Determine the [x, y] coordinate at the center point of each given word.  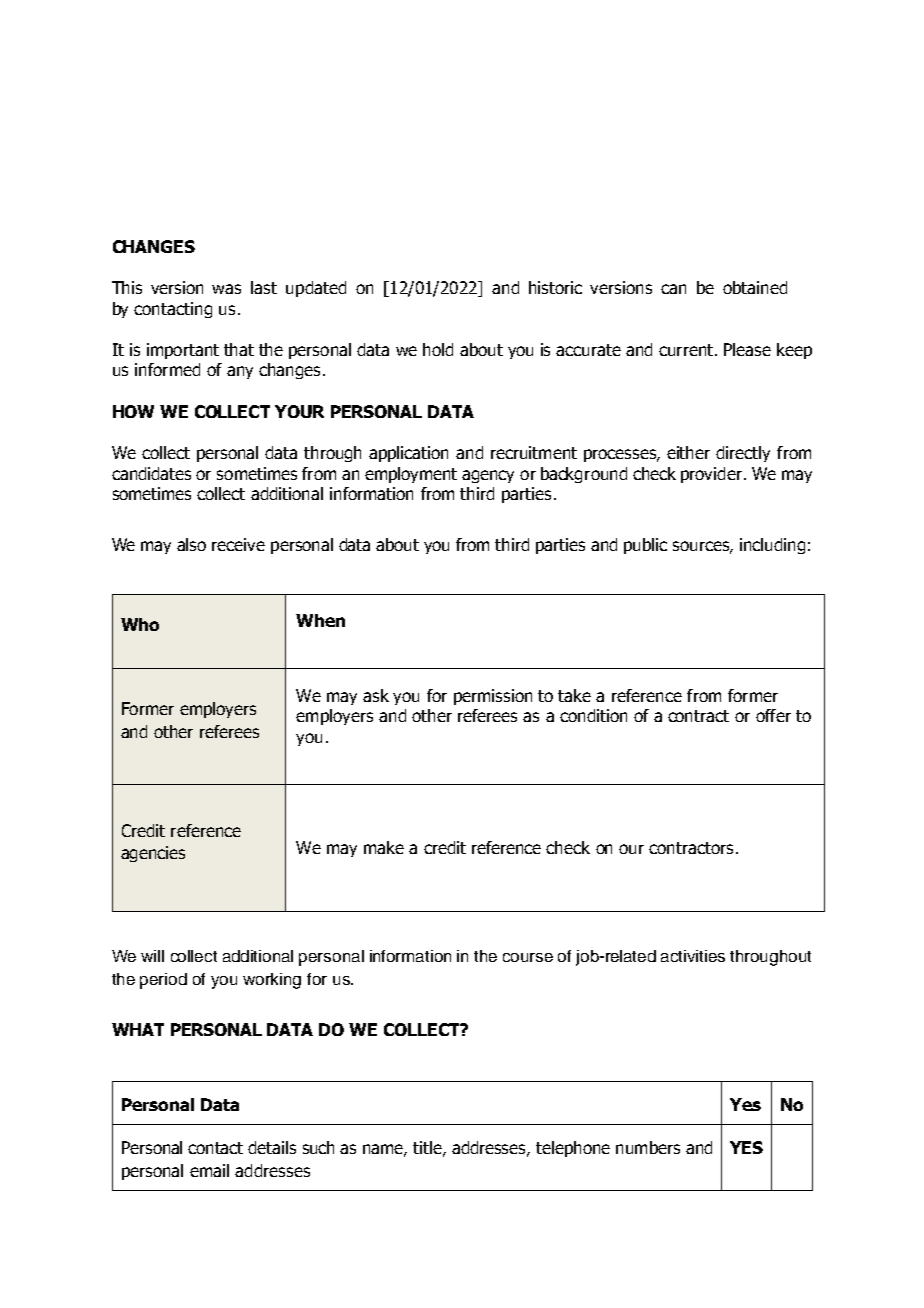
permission [493, 697]
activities [693, 956]
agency [488, 476]
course [528, 957]
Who [140, 624]
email [209, 1170]
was [226, 289]
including [772, 546]
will [152, 956]
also [191, 544]
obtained [755, 287]
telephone [573, 1149]
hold [438, 349]
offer [773, 715]
